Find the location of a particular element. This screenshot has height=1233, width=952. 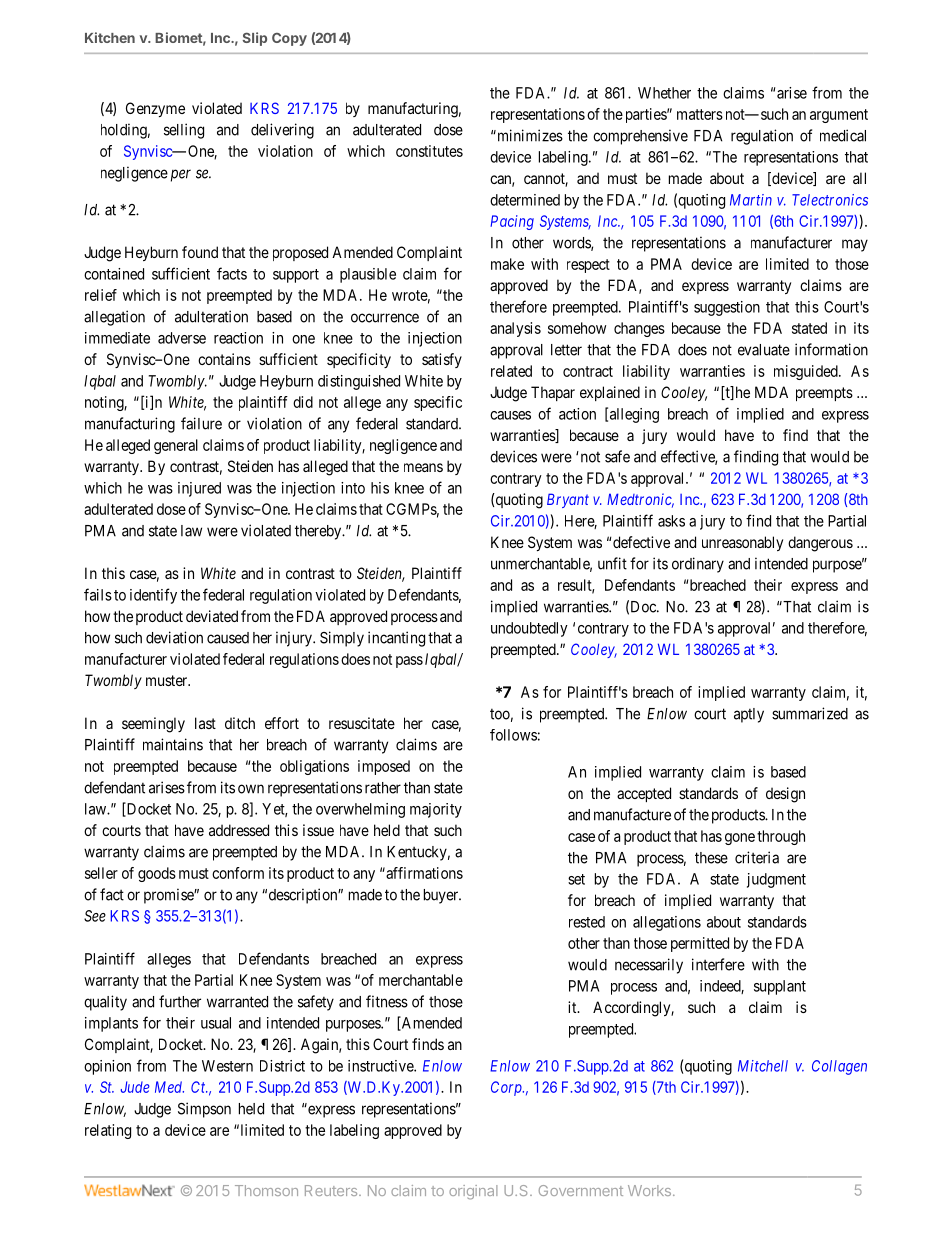

undoubtedly is located at coordinates (529, 629).
